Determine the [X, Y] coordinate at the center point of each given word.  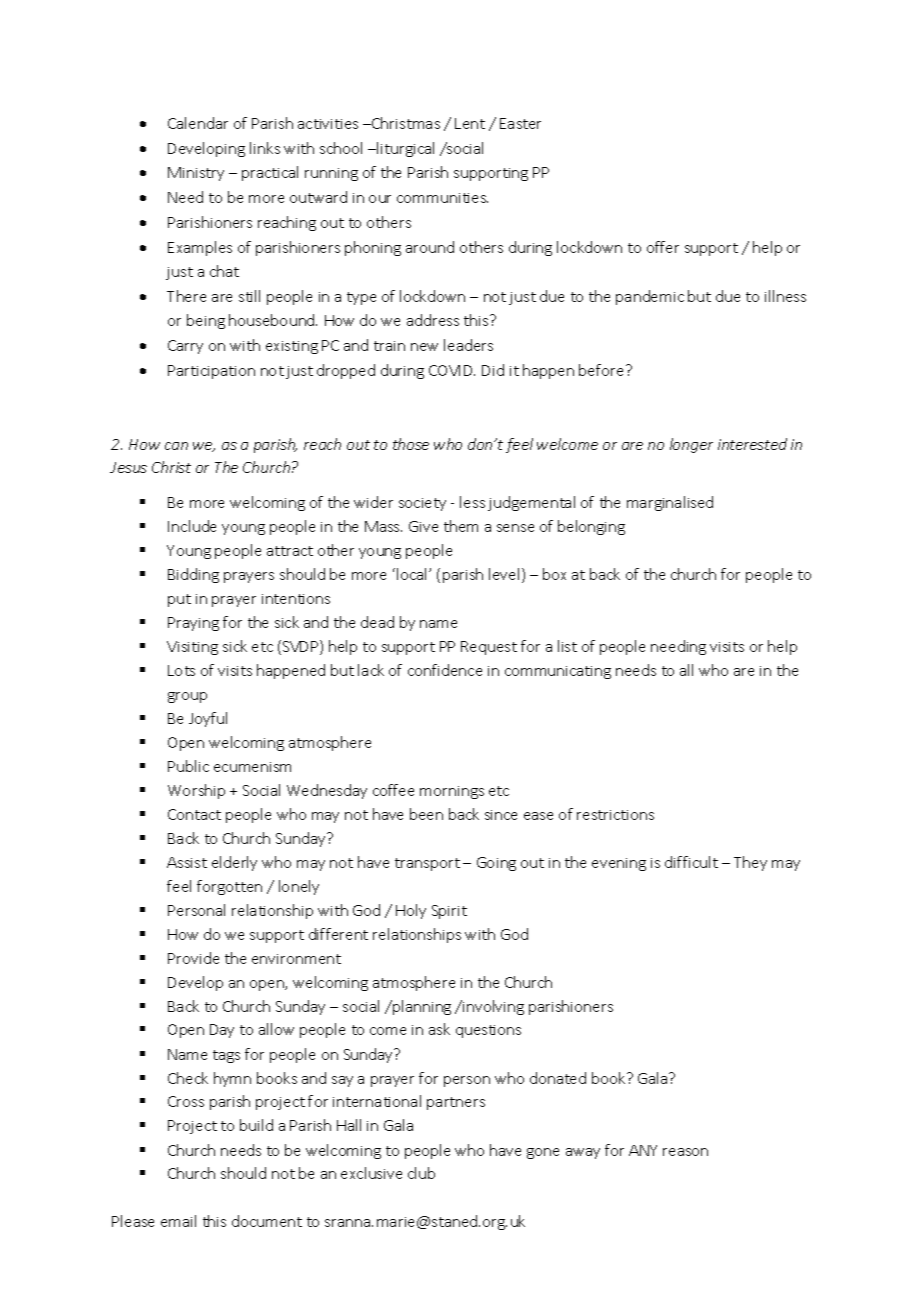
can [176, 446]
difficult [691, 862]
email [178, 1221]
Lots [181, 670]
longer [691, 445]
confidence [445, 670]
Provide [193, 958]
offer [663, 247]
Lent [470, 123]
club [421, 1173]
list [567, 646]
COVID [452, 370]
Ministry [196, 174]
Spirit [449, 912]
